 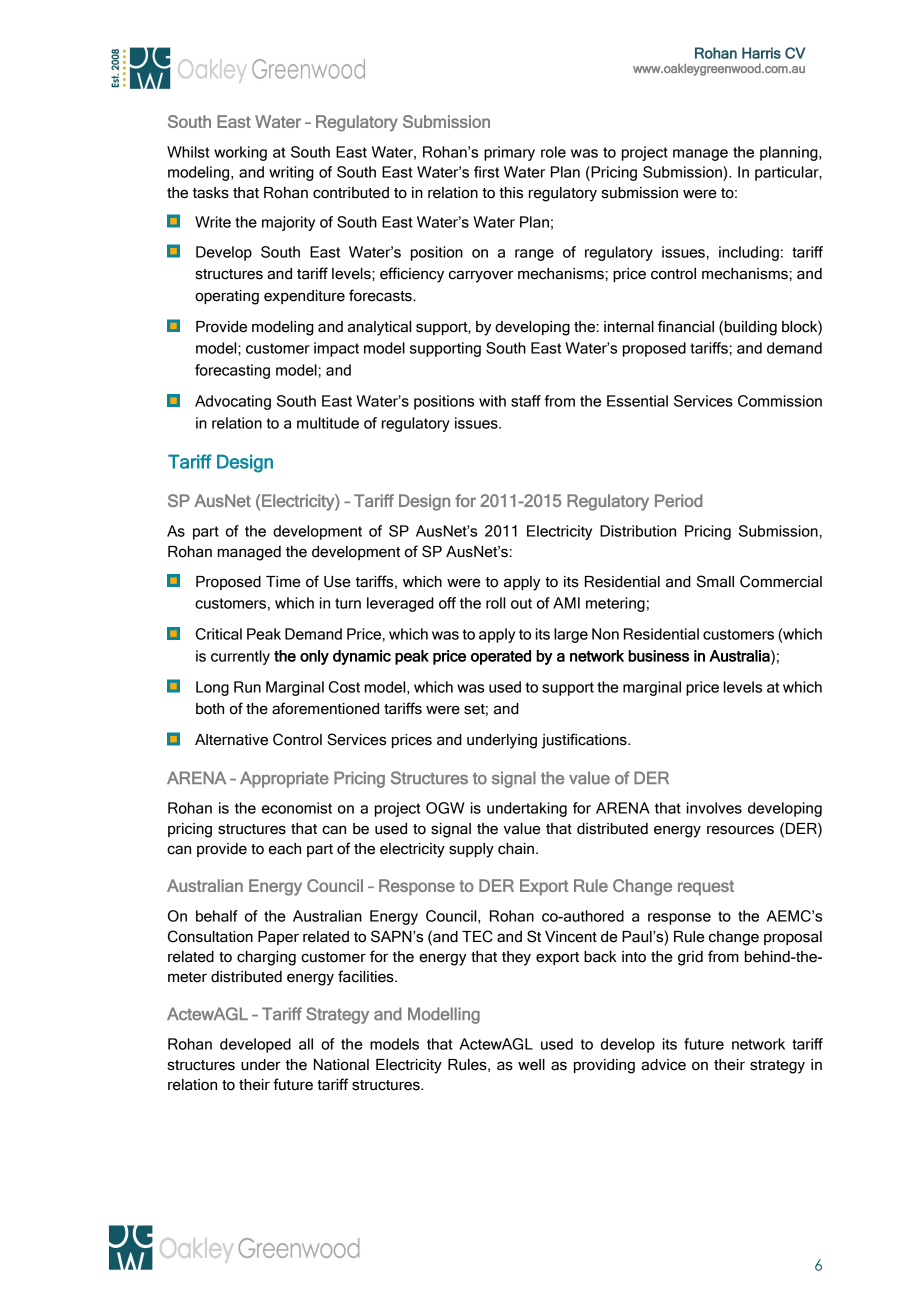 What do you see at coordinates (233, 402) in the image?
I see `Advocating` at bounding box center [233, 402].
